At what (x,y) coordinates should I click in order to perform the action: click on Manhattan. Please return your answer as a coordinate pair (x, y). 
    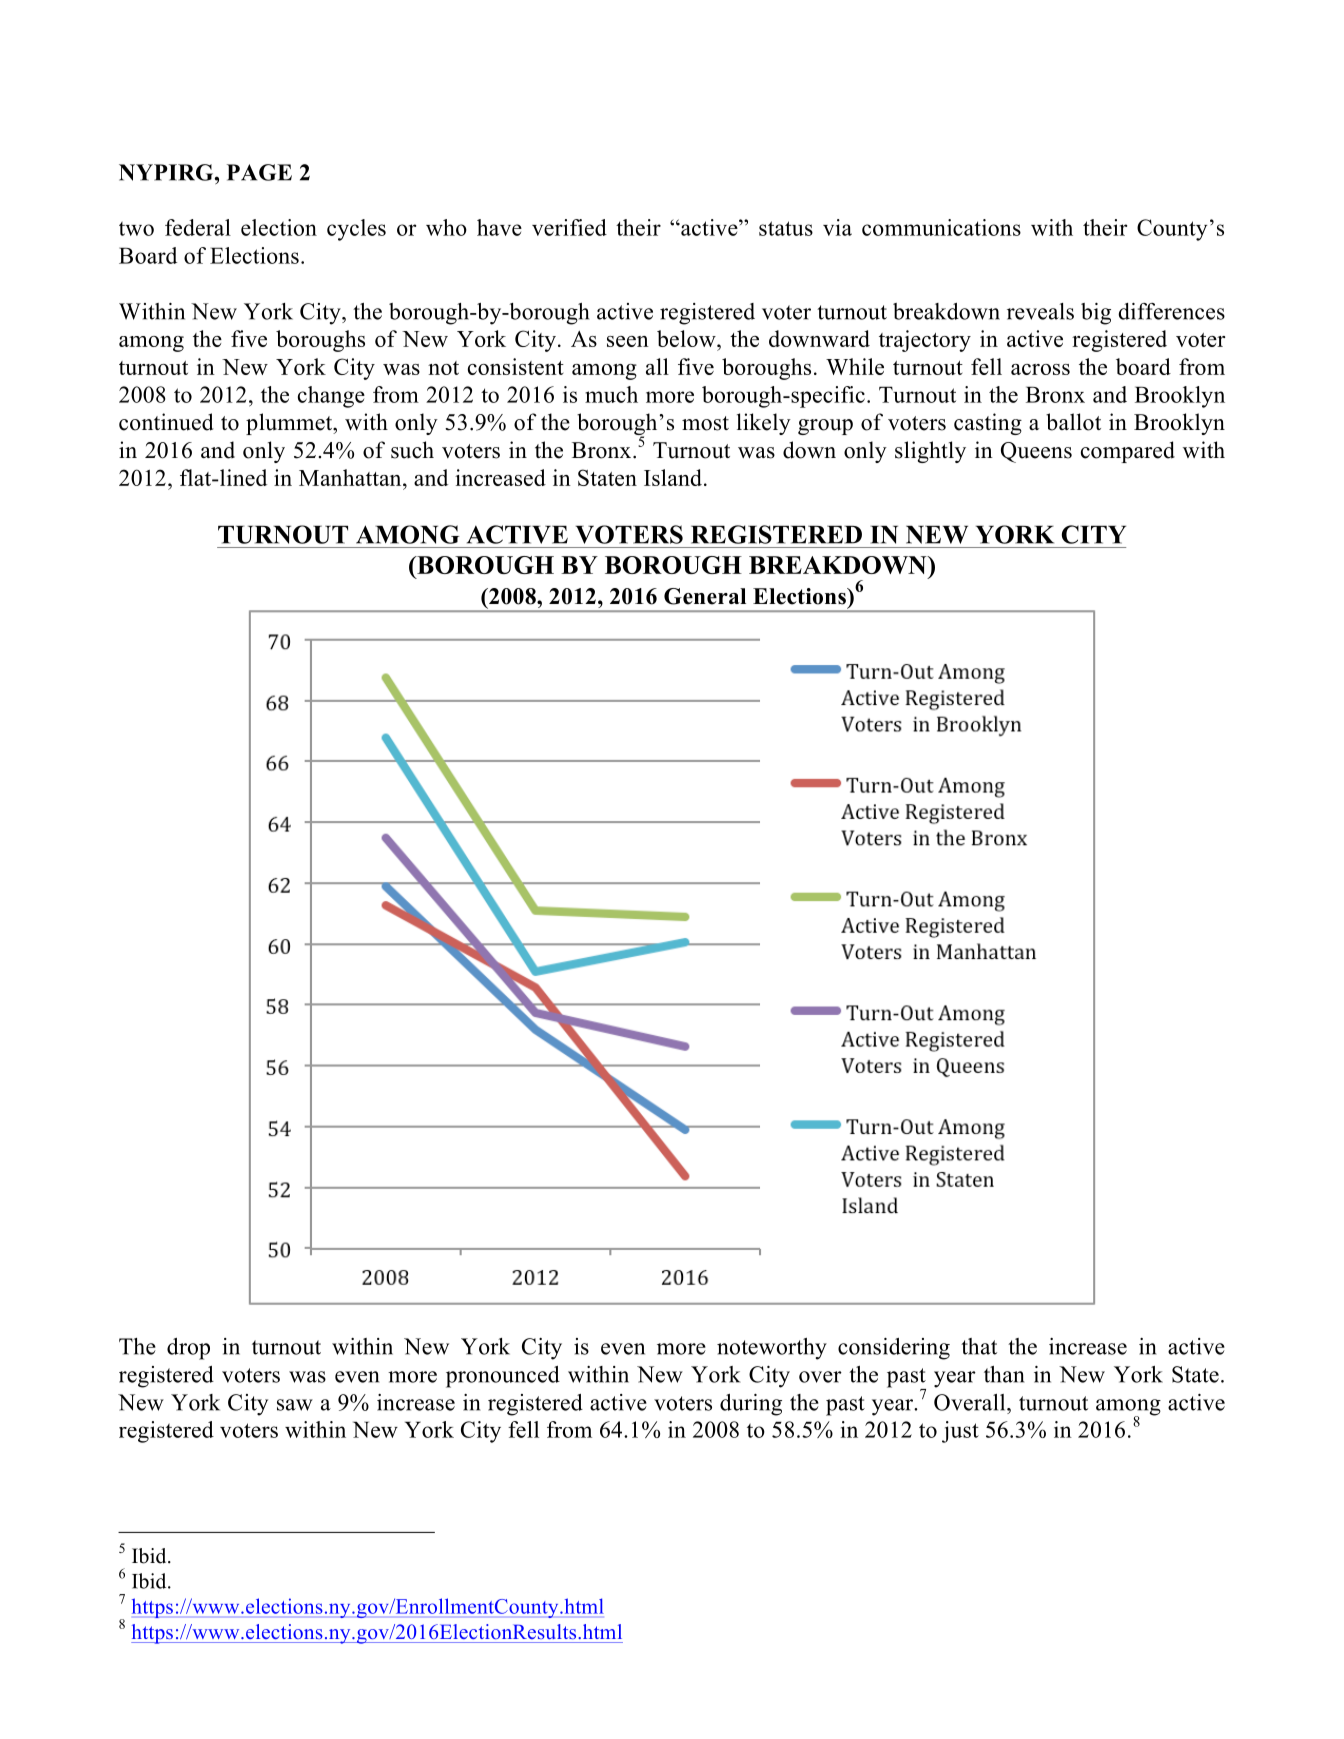
    Looking at the image, I should click on (351, 477).
